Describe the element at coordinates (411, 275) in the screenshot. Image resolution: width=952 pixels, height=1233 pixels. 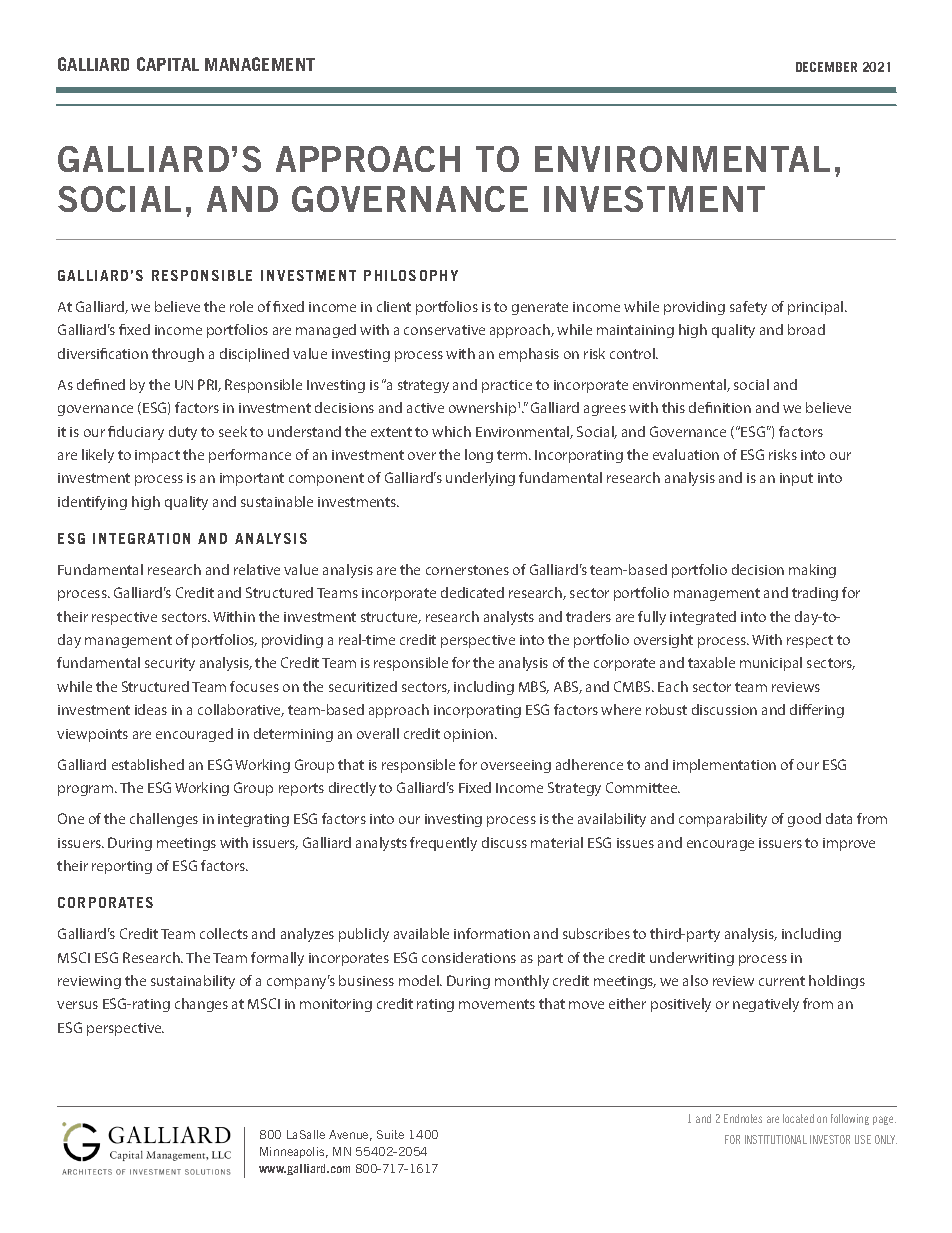
I see `PHILOSOPHY` at that location.
